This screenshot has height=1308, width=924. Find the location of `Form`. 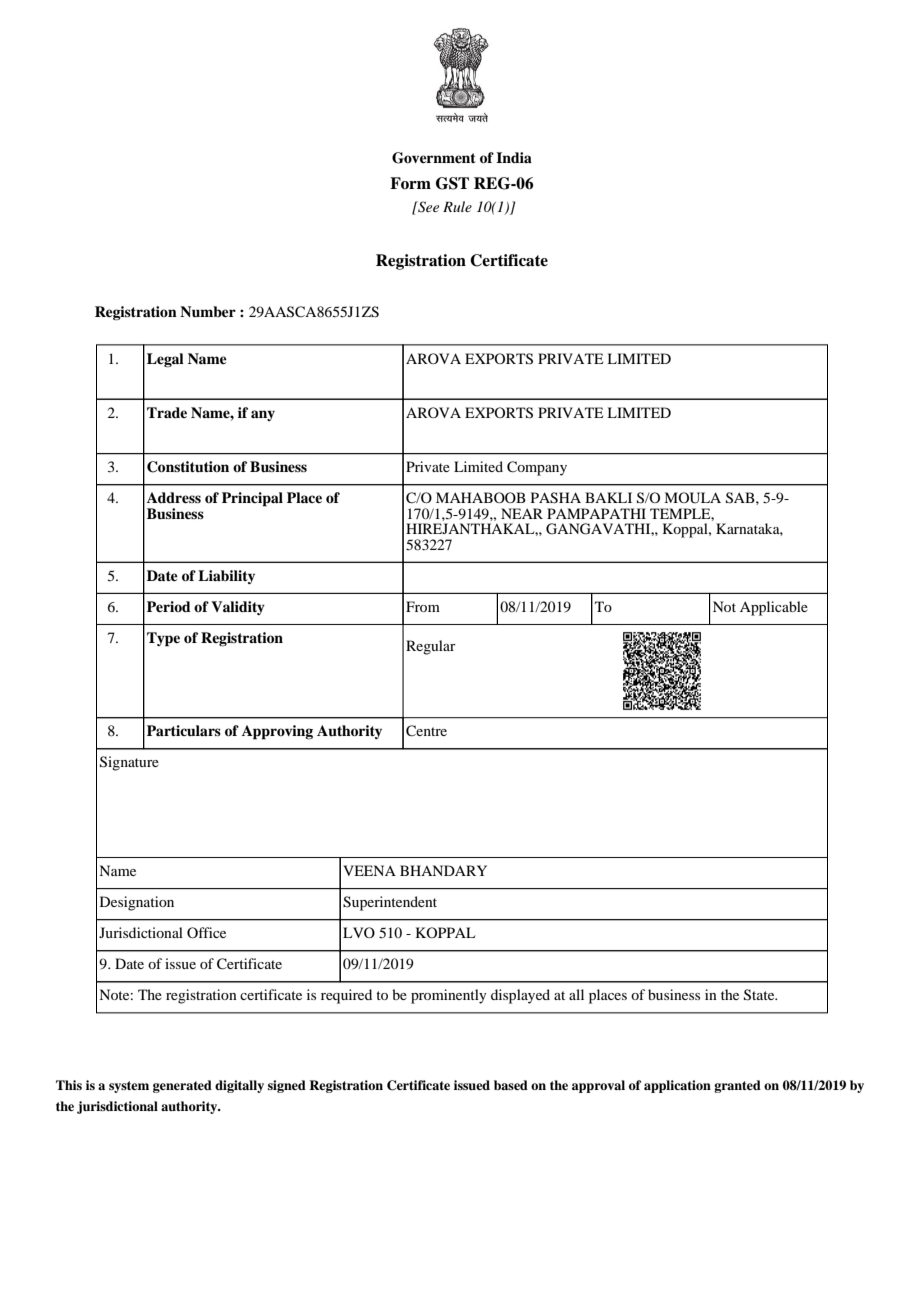

Form is located at coordinates (410, 183).
